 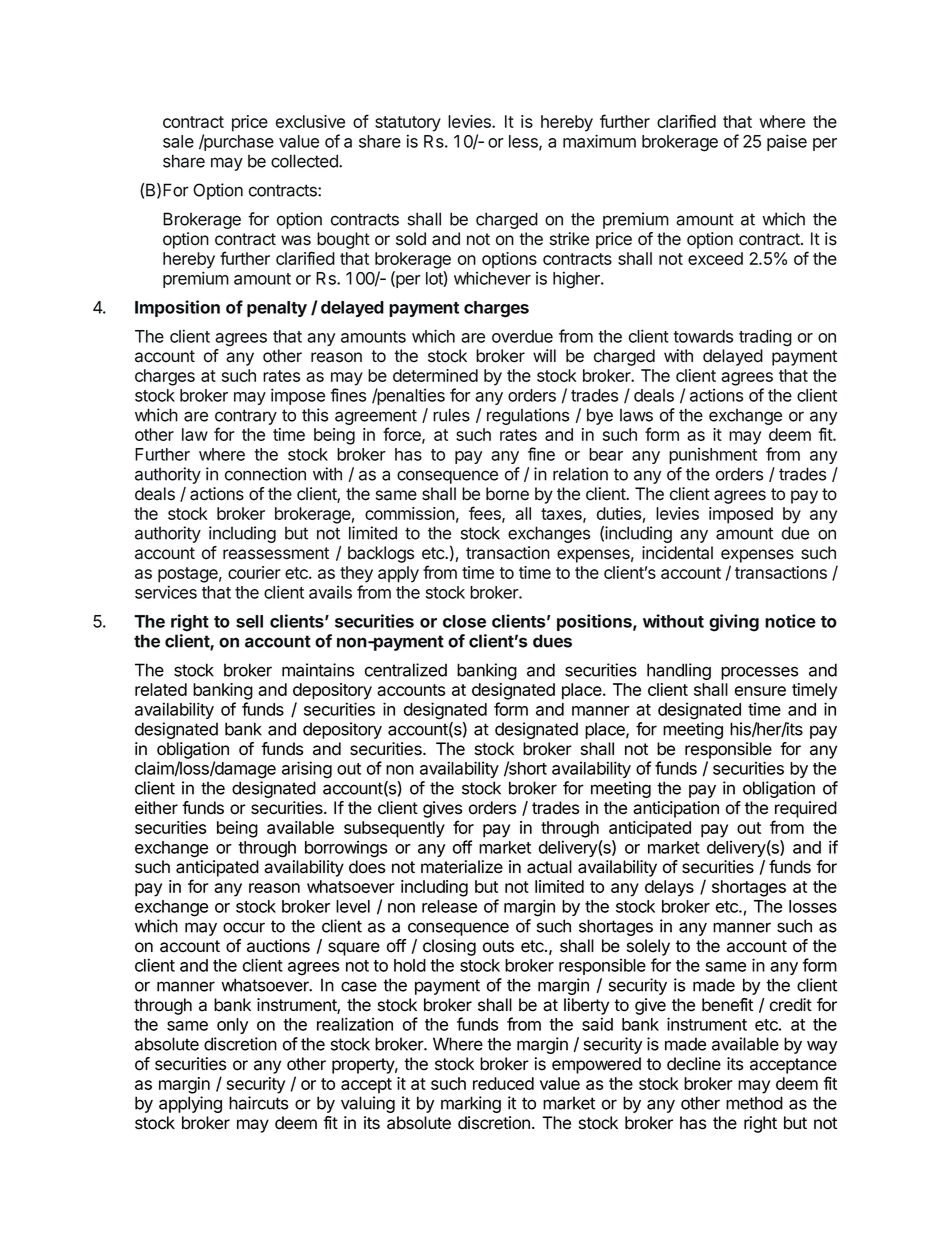 What do you see at coordinates (734, 623) in the screenshot?
I see `giving` at bounding box center [734, 623].
